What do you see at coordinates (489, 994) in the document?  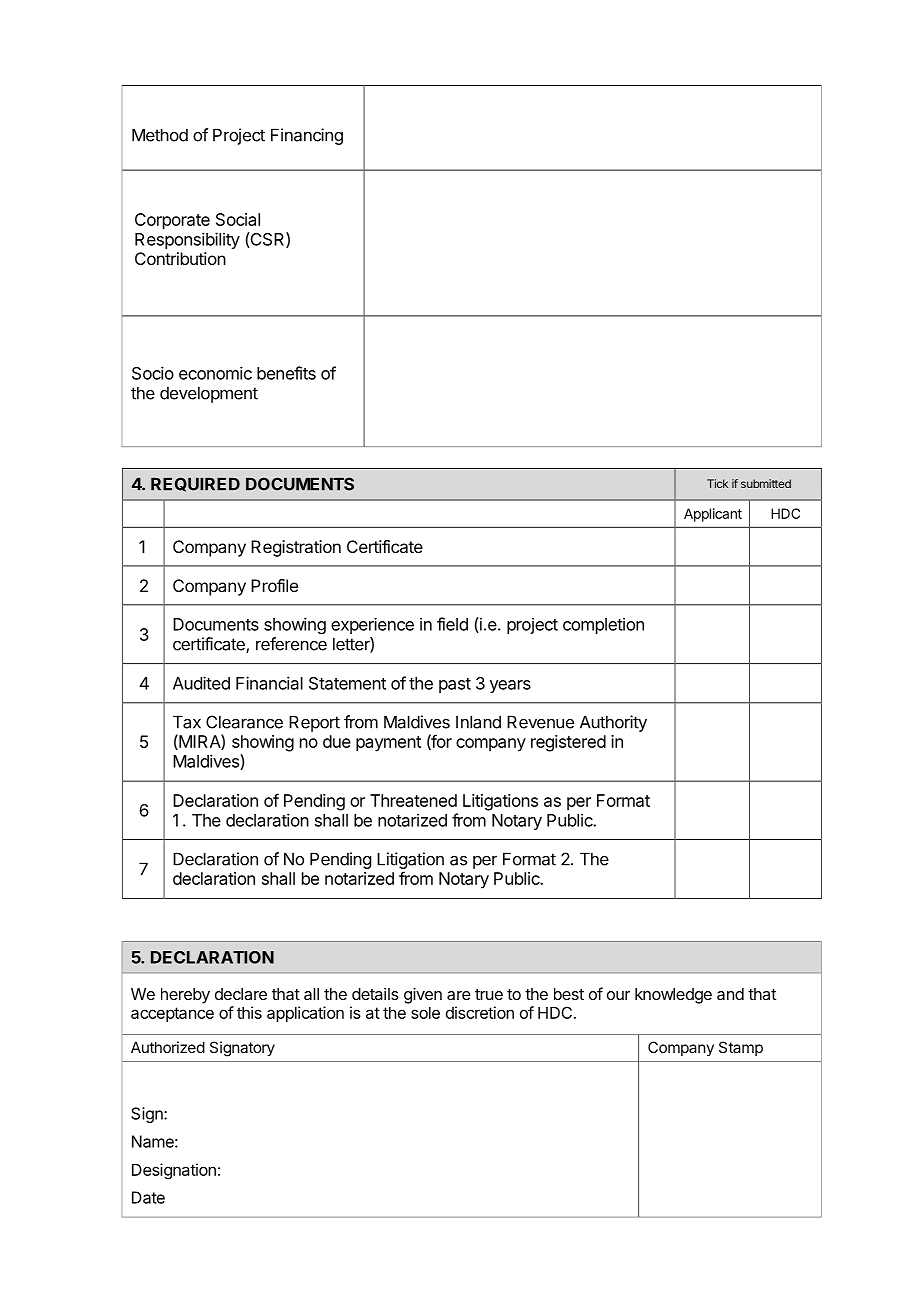 I see `true` at bounding box center [489, 994].
